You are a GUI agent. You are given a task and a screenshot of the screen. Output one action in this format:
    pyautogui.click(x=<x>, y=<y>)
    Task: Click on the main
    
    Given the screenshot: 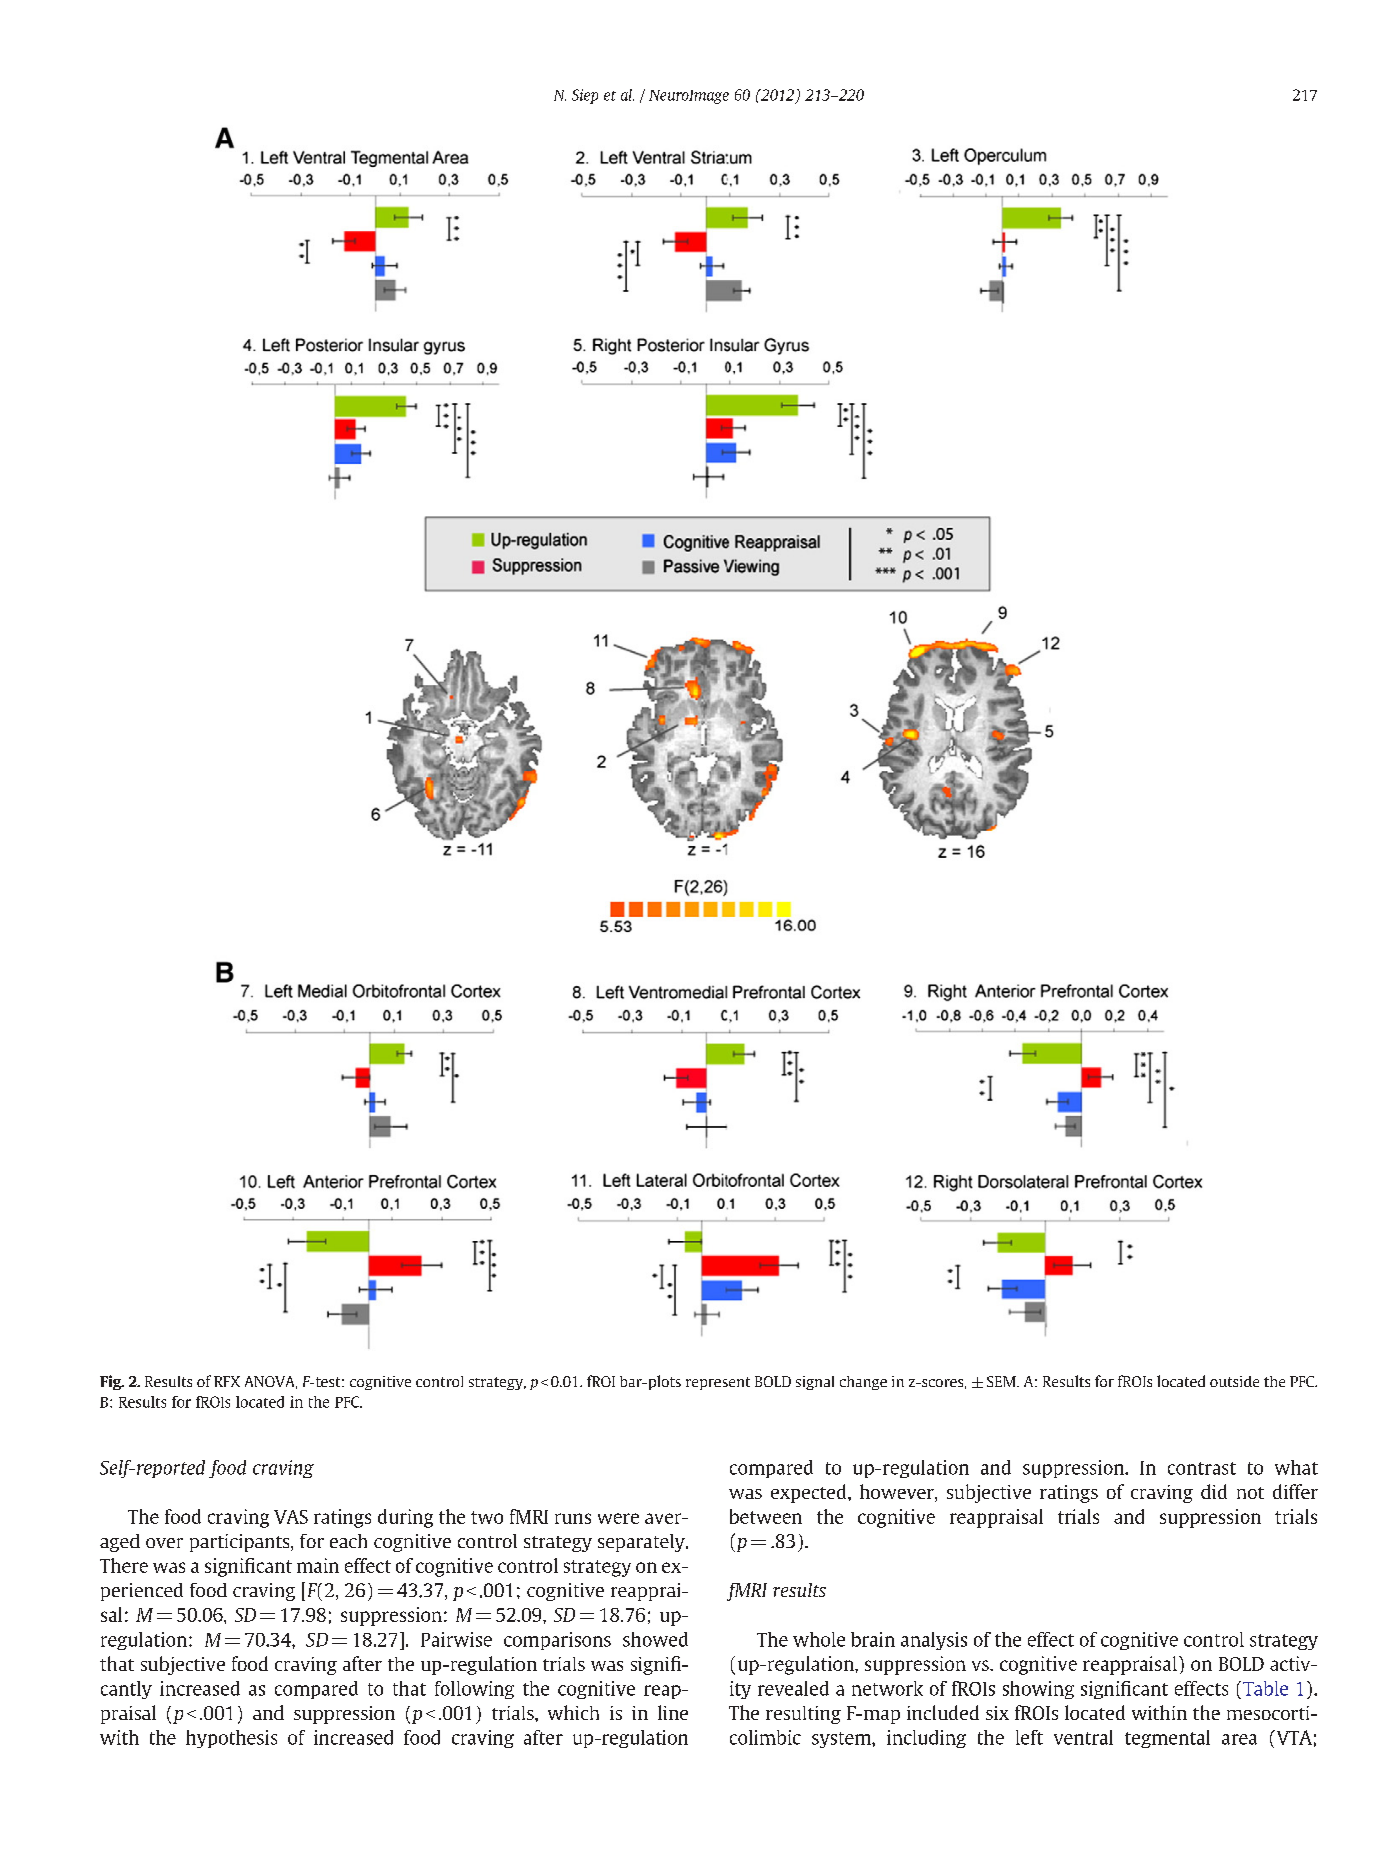 What is the action you would take?
    pyautogui.click(x=318, y=1565)
